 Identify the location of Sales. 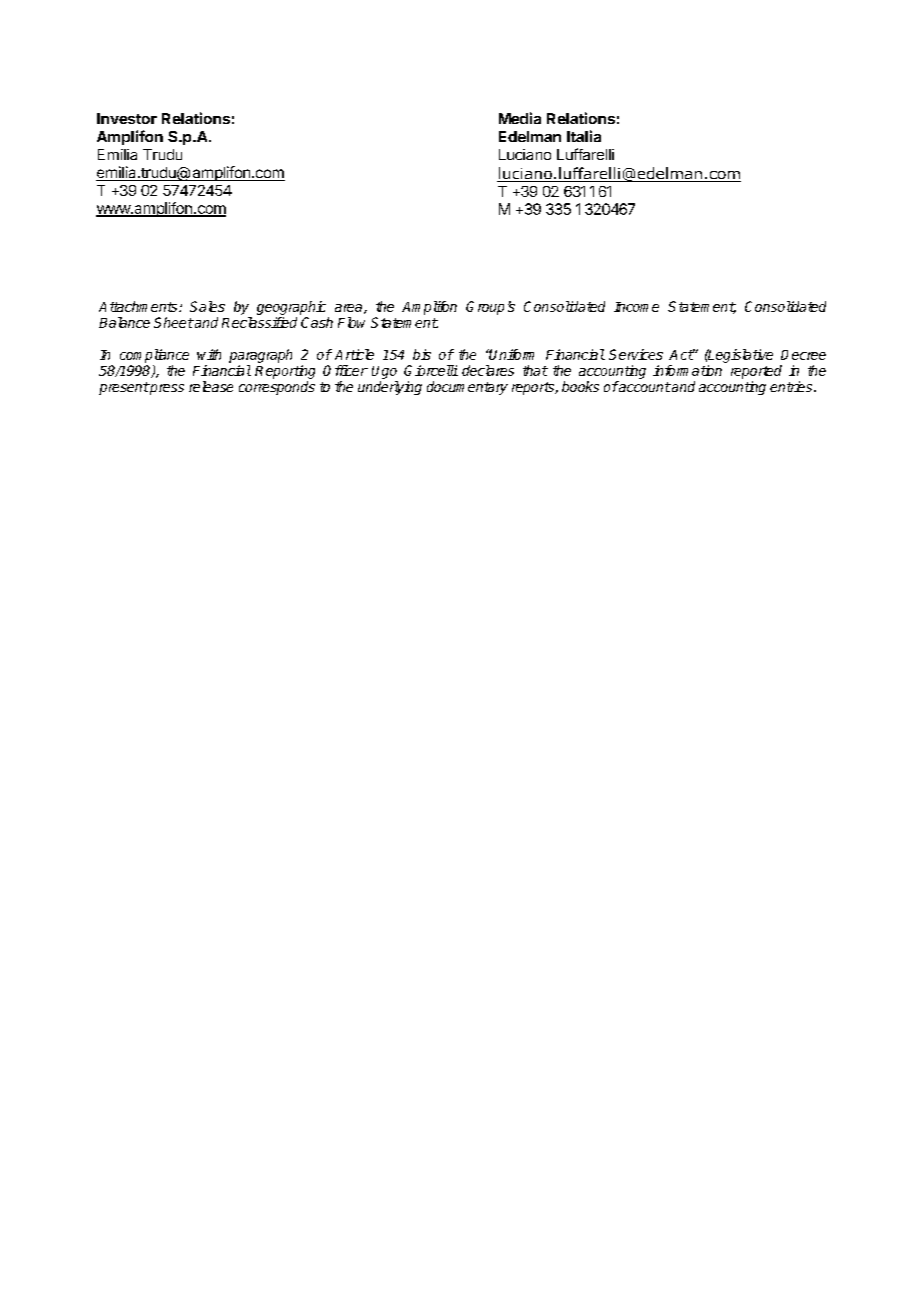
(207, 306).
